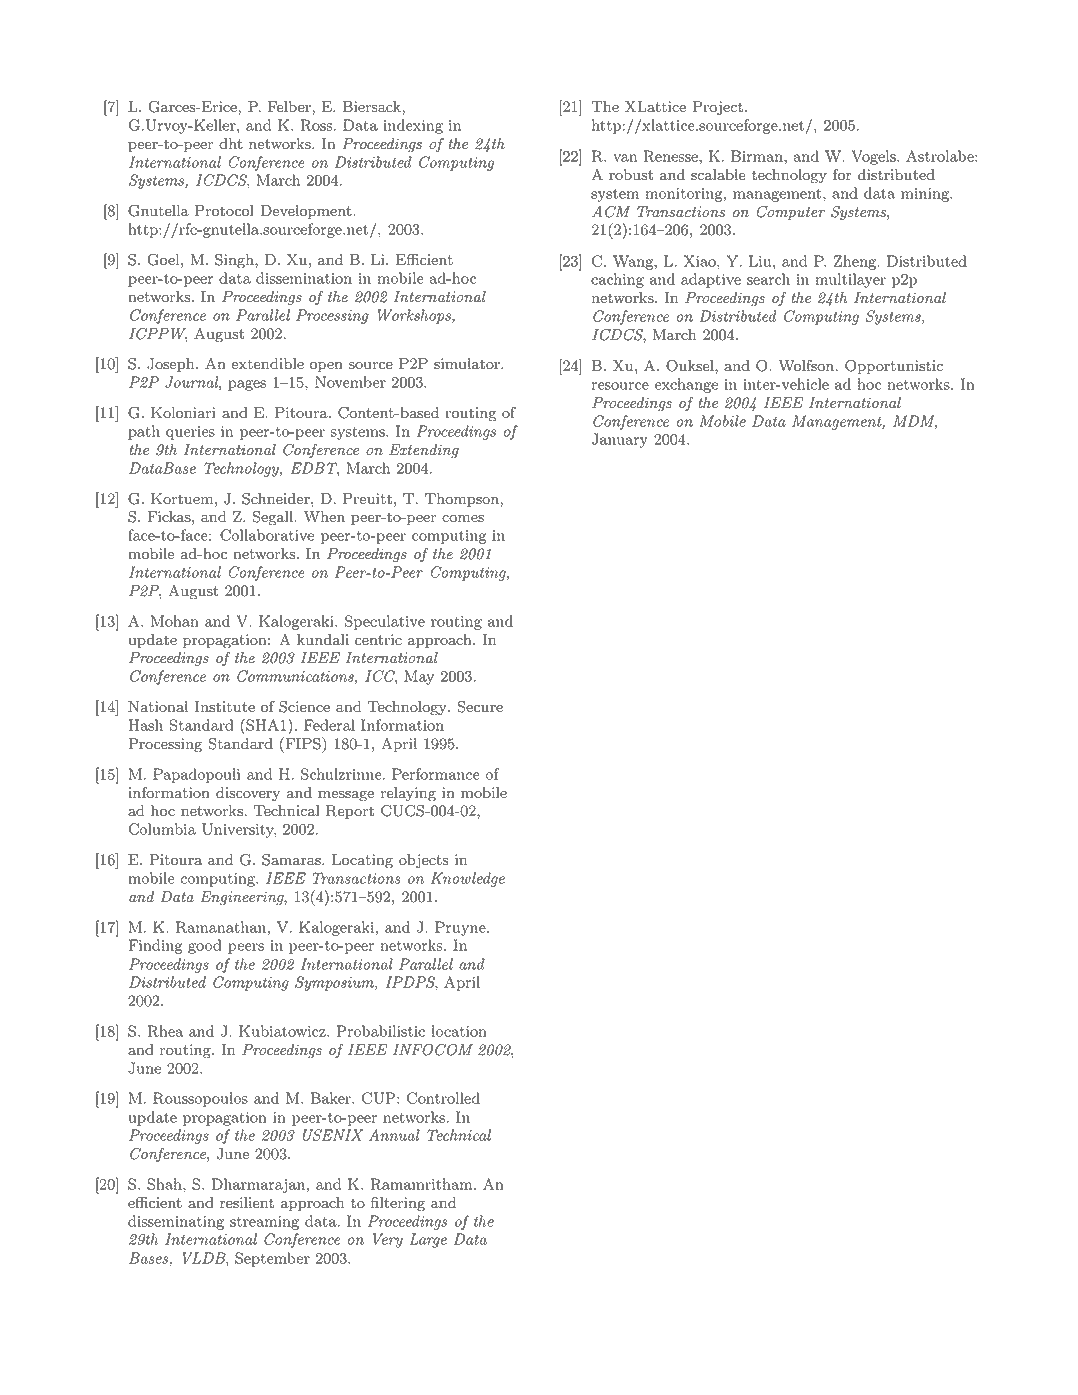 The width and height of the image is (1078, 1395). I want to click on Large, so click(428, 1240).
